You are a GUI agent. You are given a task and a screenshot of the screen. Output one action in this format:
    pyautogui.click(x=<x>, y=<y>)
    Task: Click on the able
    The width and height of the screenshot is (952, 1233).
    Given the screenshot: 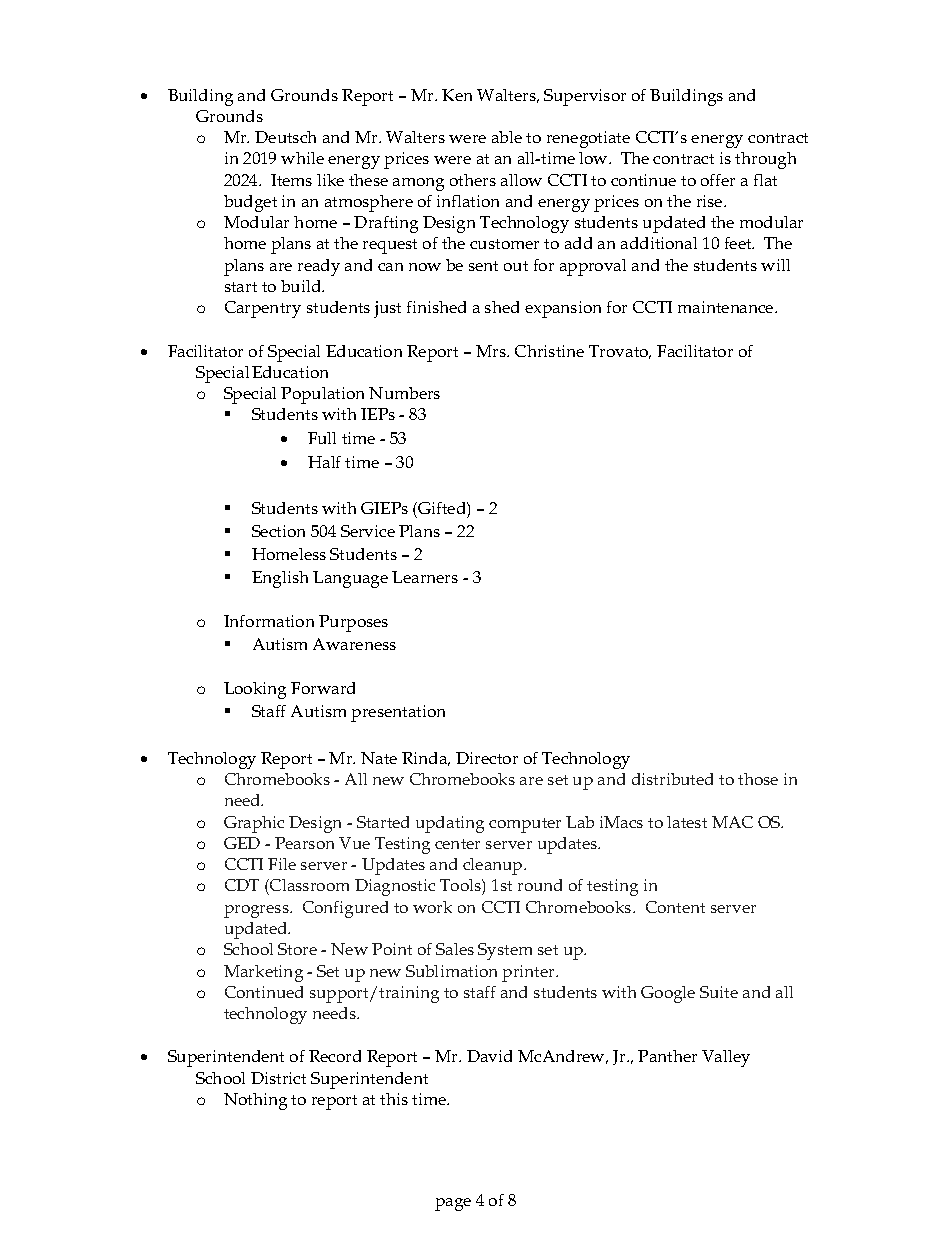 What is the action you would take?
    pyautogui.click(x=507, y=137)
